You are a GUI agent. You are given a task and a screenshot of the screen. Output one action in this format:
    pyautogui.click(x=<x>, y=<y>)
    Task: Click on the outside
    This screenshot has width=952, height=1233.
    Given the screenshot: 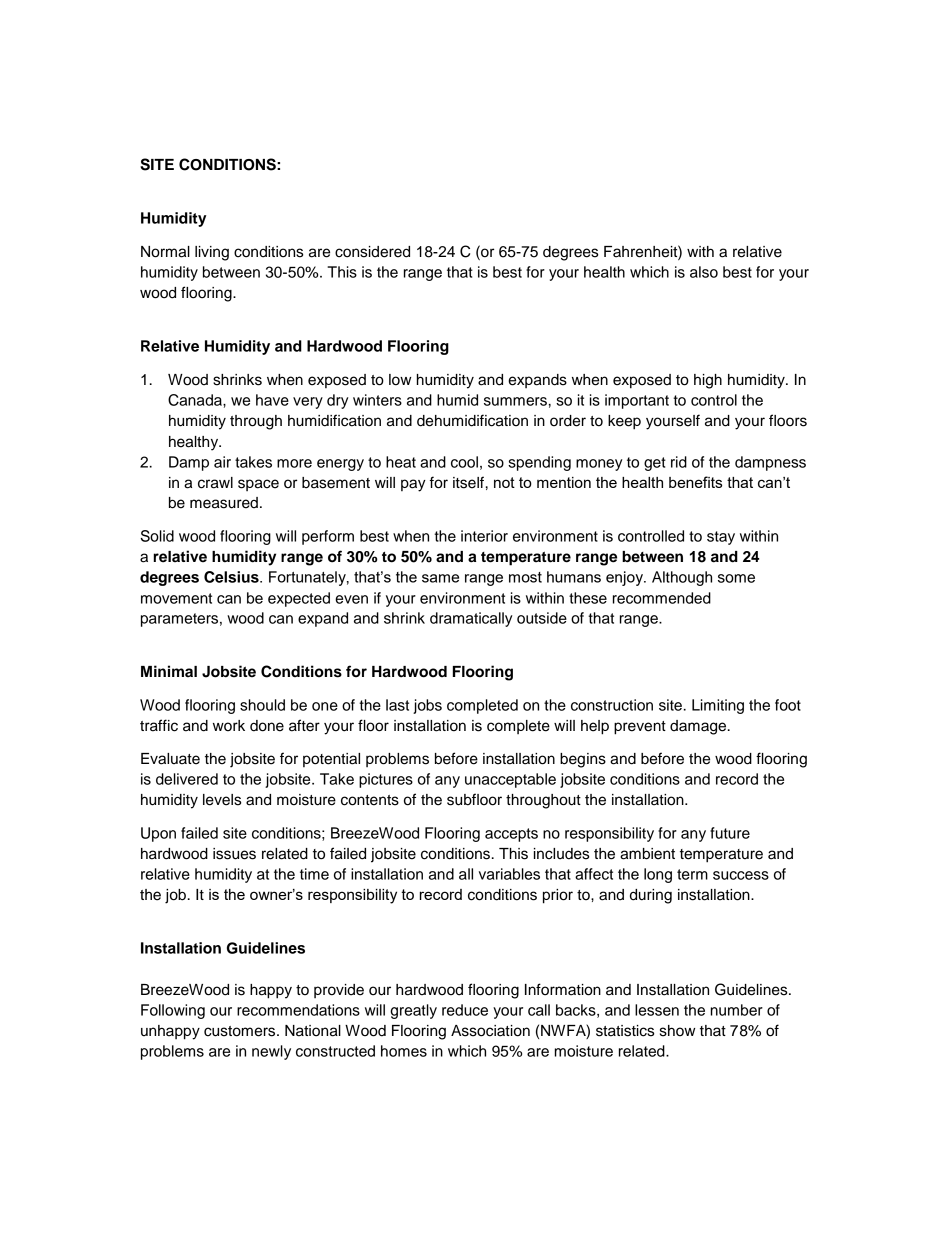 What is the action you would take?
    pyautogui.click(x=542, y=618)
